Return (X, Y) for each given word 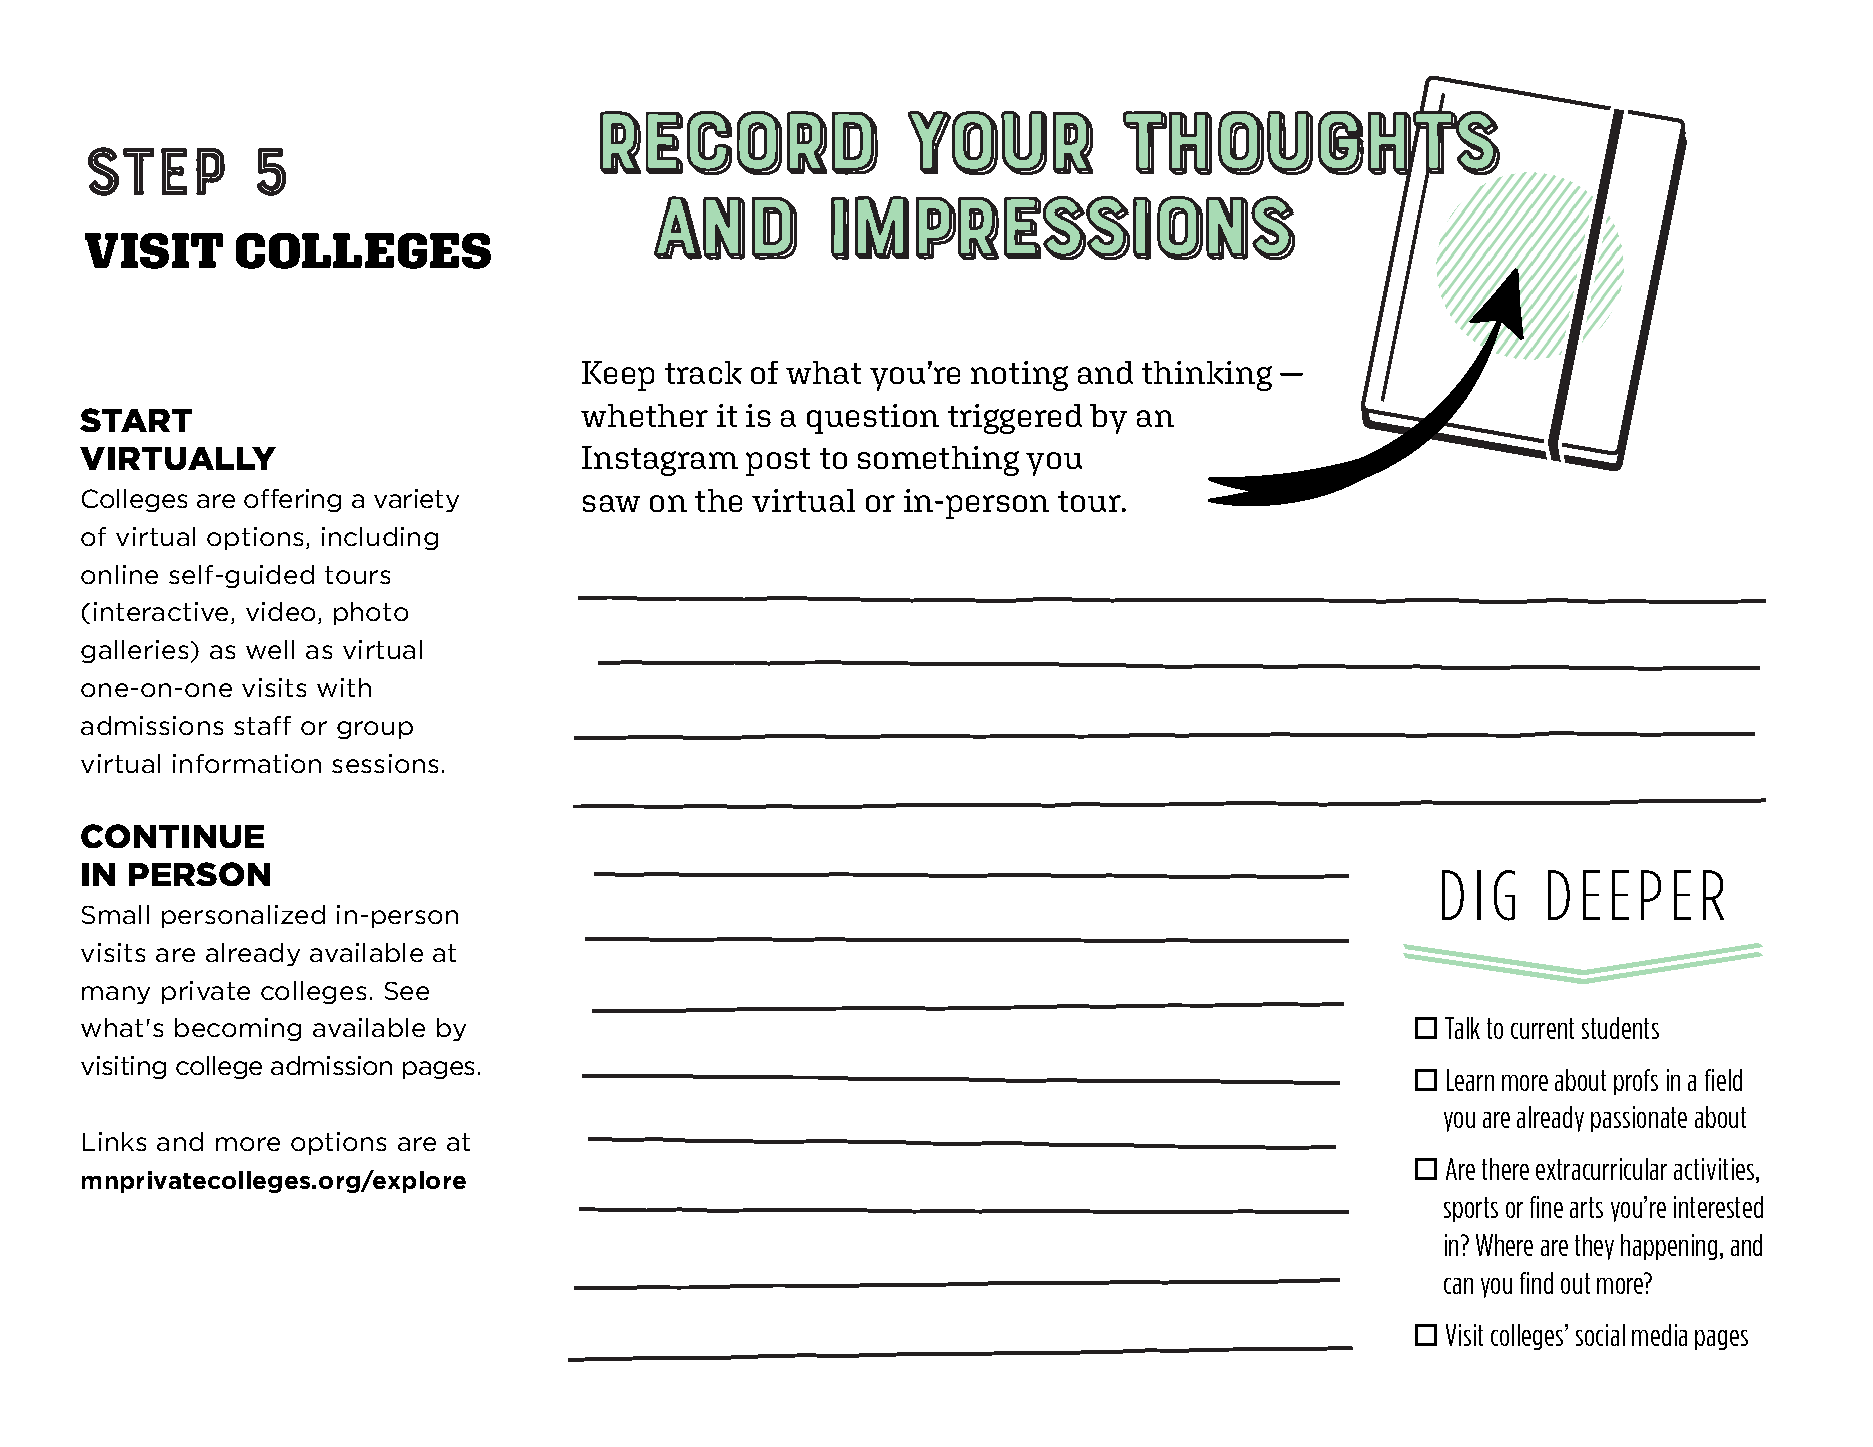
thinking (1207, 376)
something (938, 461)
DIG (1478, 895)
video (282, 613)
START (136, 420)
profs (1636, 1082)
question (873, 419)
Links (114, 1141)
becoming (238, 1029)
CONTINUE (172, 836)
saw (611, 503)
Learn (1470, 1080)
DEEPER (1636, 895)
